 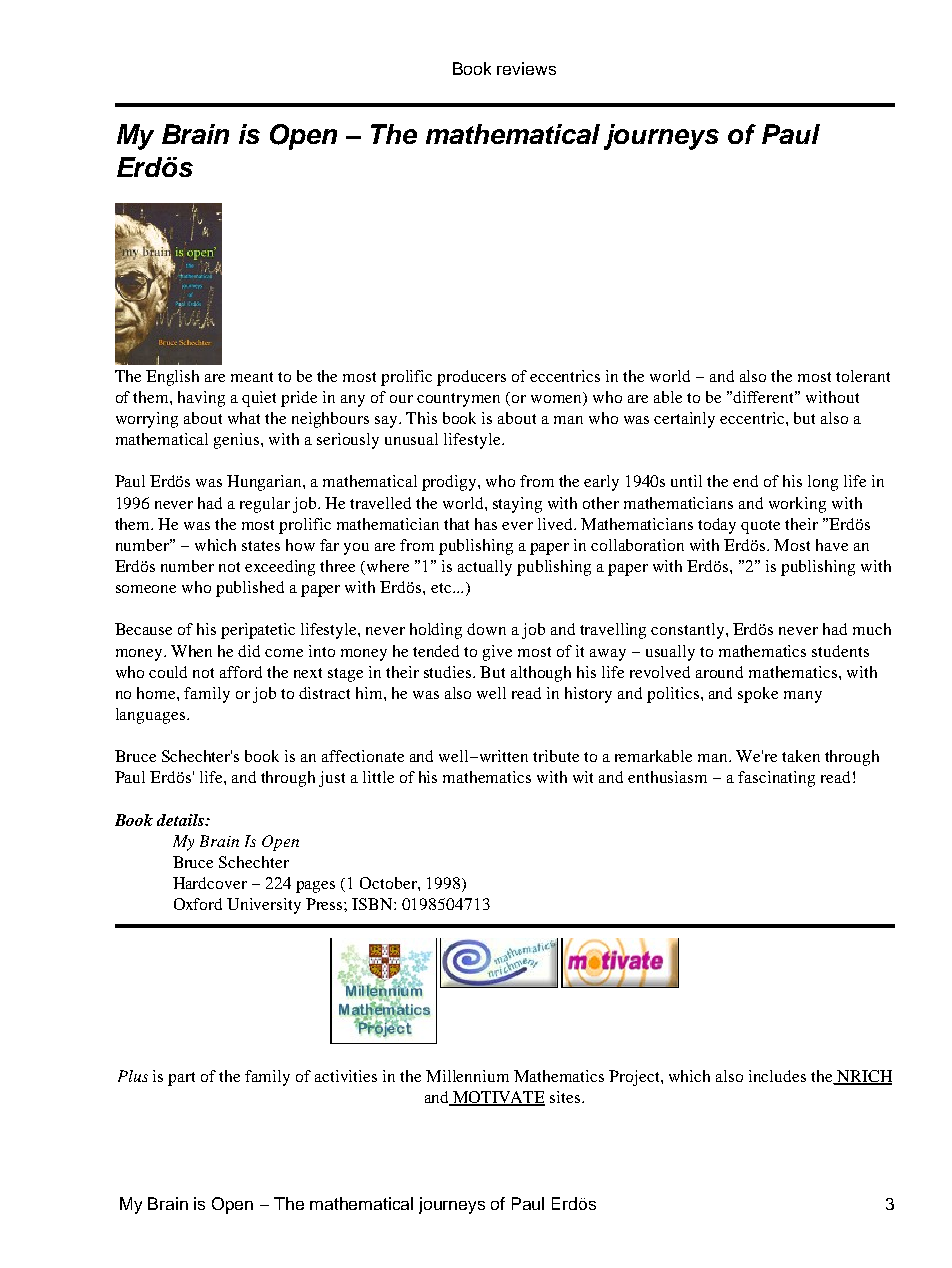 I want to click on tolerant, so click(x=863, y=376).
